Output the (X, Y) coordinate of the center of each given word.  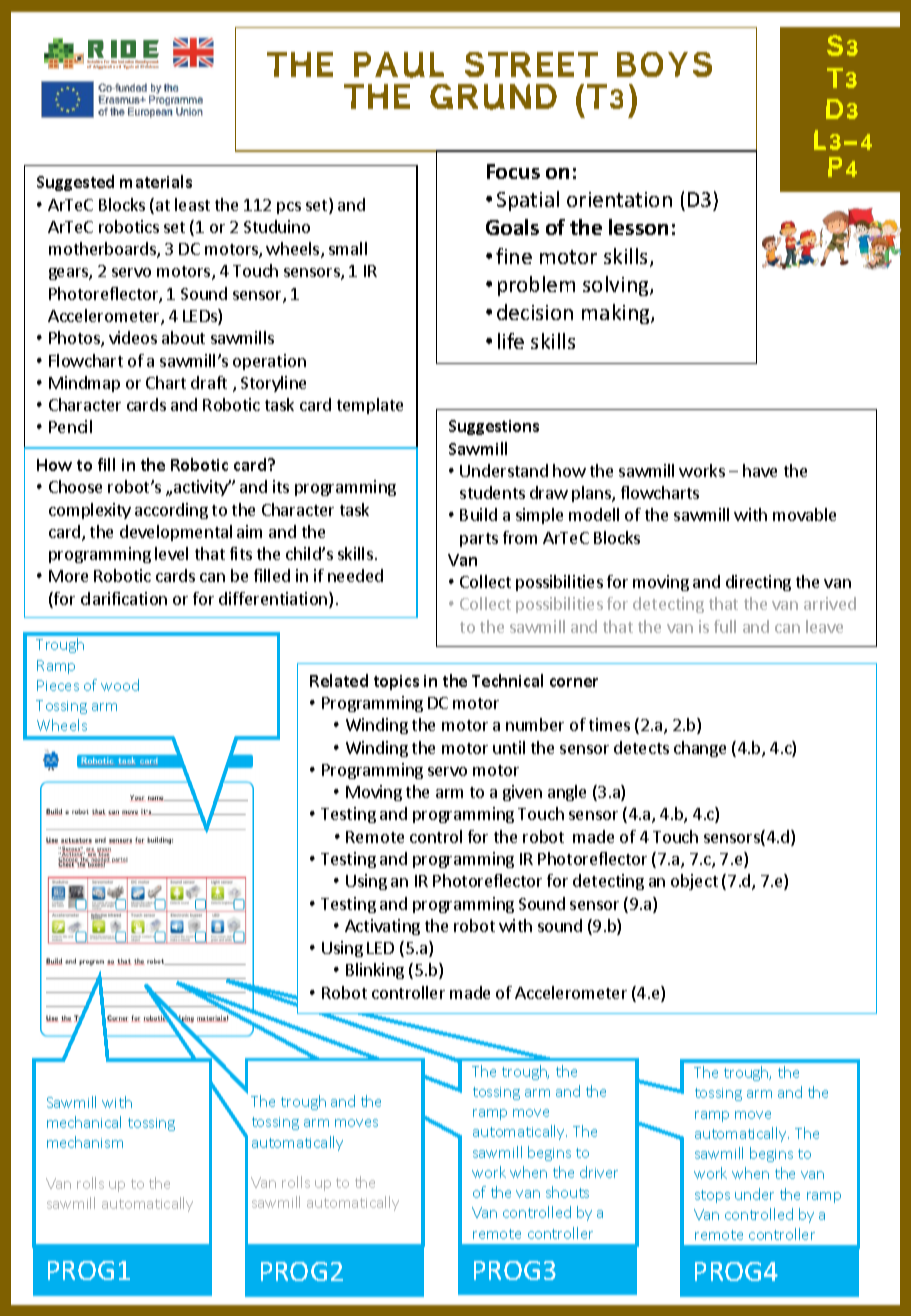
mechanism (85, 1142)
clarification (124, 598)
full (725, 626)
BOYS (664, 64)
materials (156, 181)
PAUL (399, 65)
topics (396, 682)
